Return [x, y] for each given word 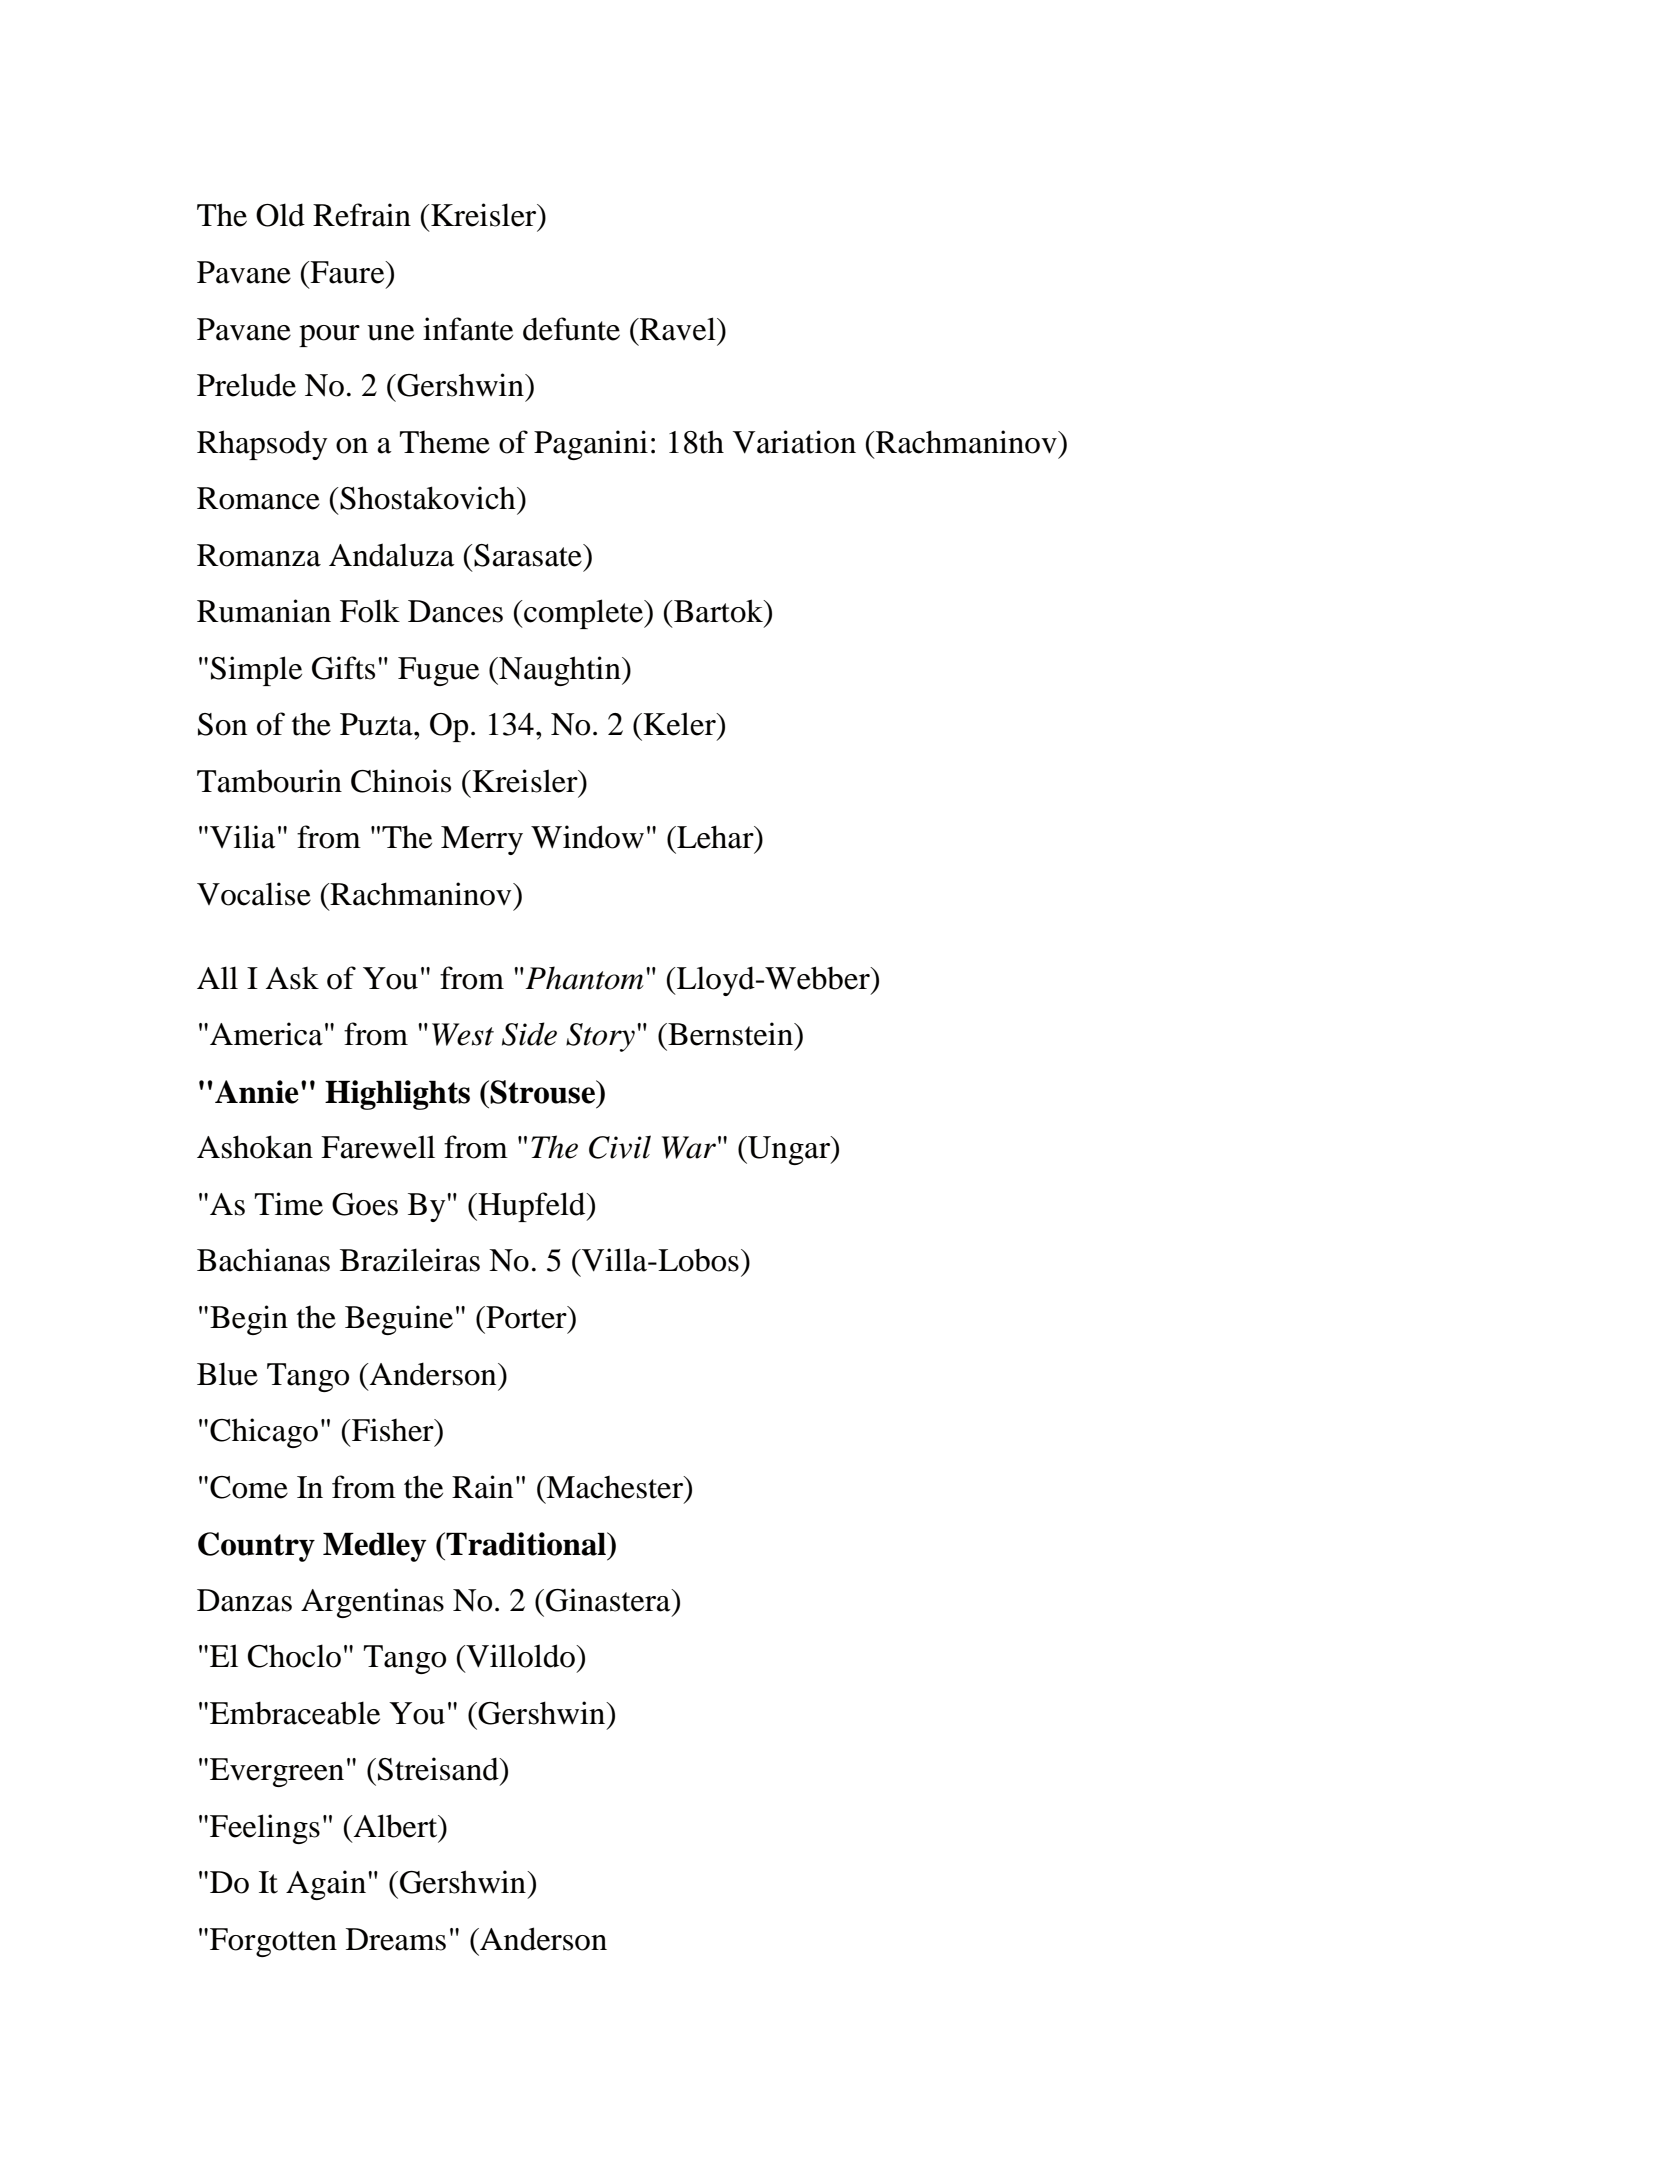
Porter [526, 1317]
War [689, 1147]
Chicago [264, 1433]
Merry [482, 840]
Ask [292, 978]
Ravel [678, 329]
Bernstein [730, 1034]
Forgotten [273, 1942]
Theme [445, 442]
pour [329, 336]
